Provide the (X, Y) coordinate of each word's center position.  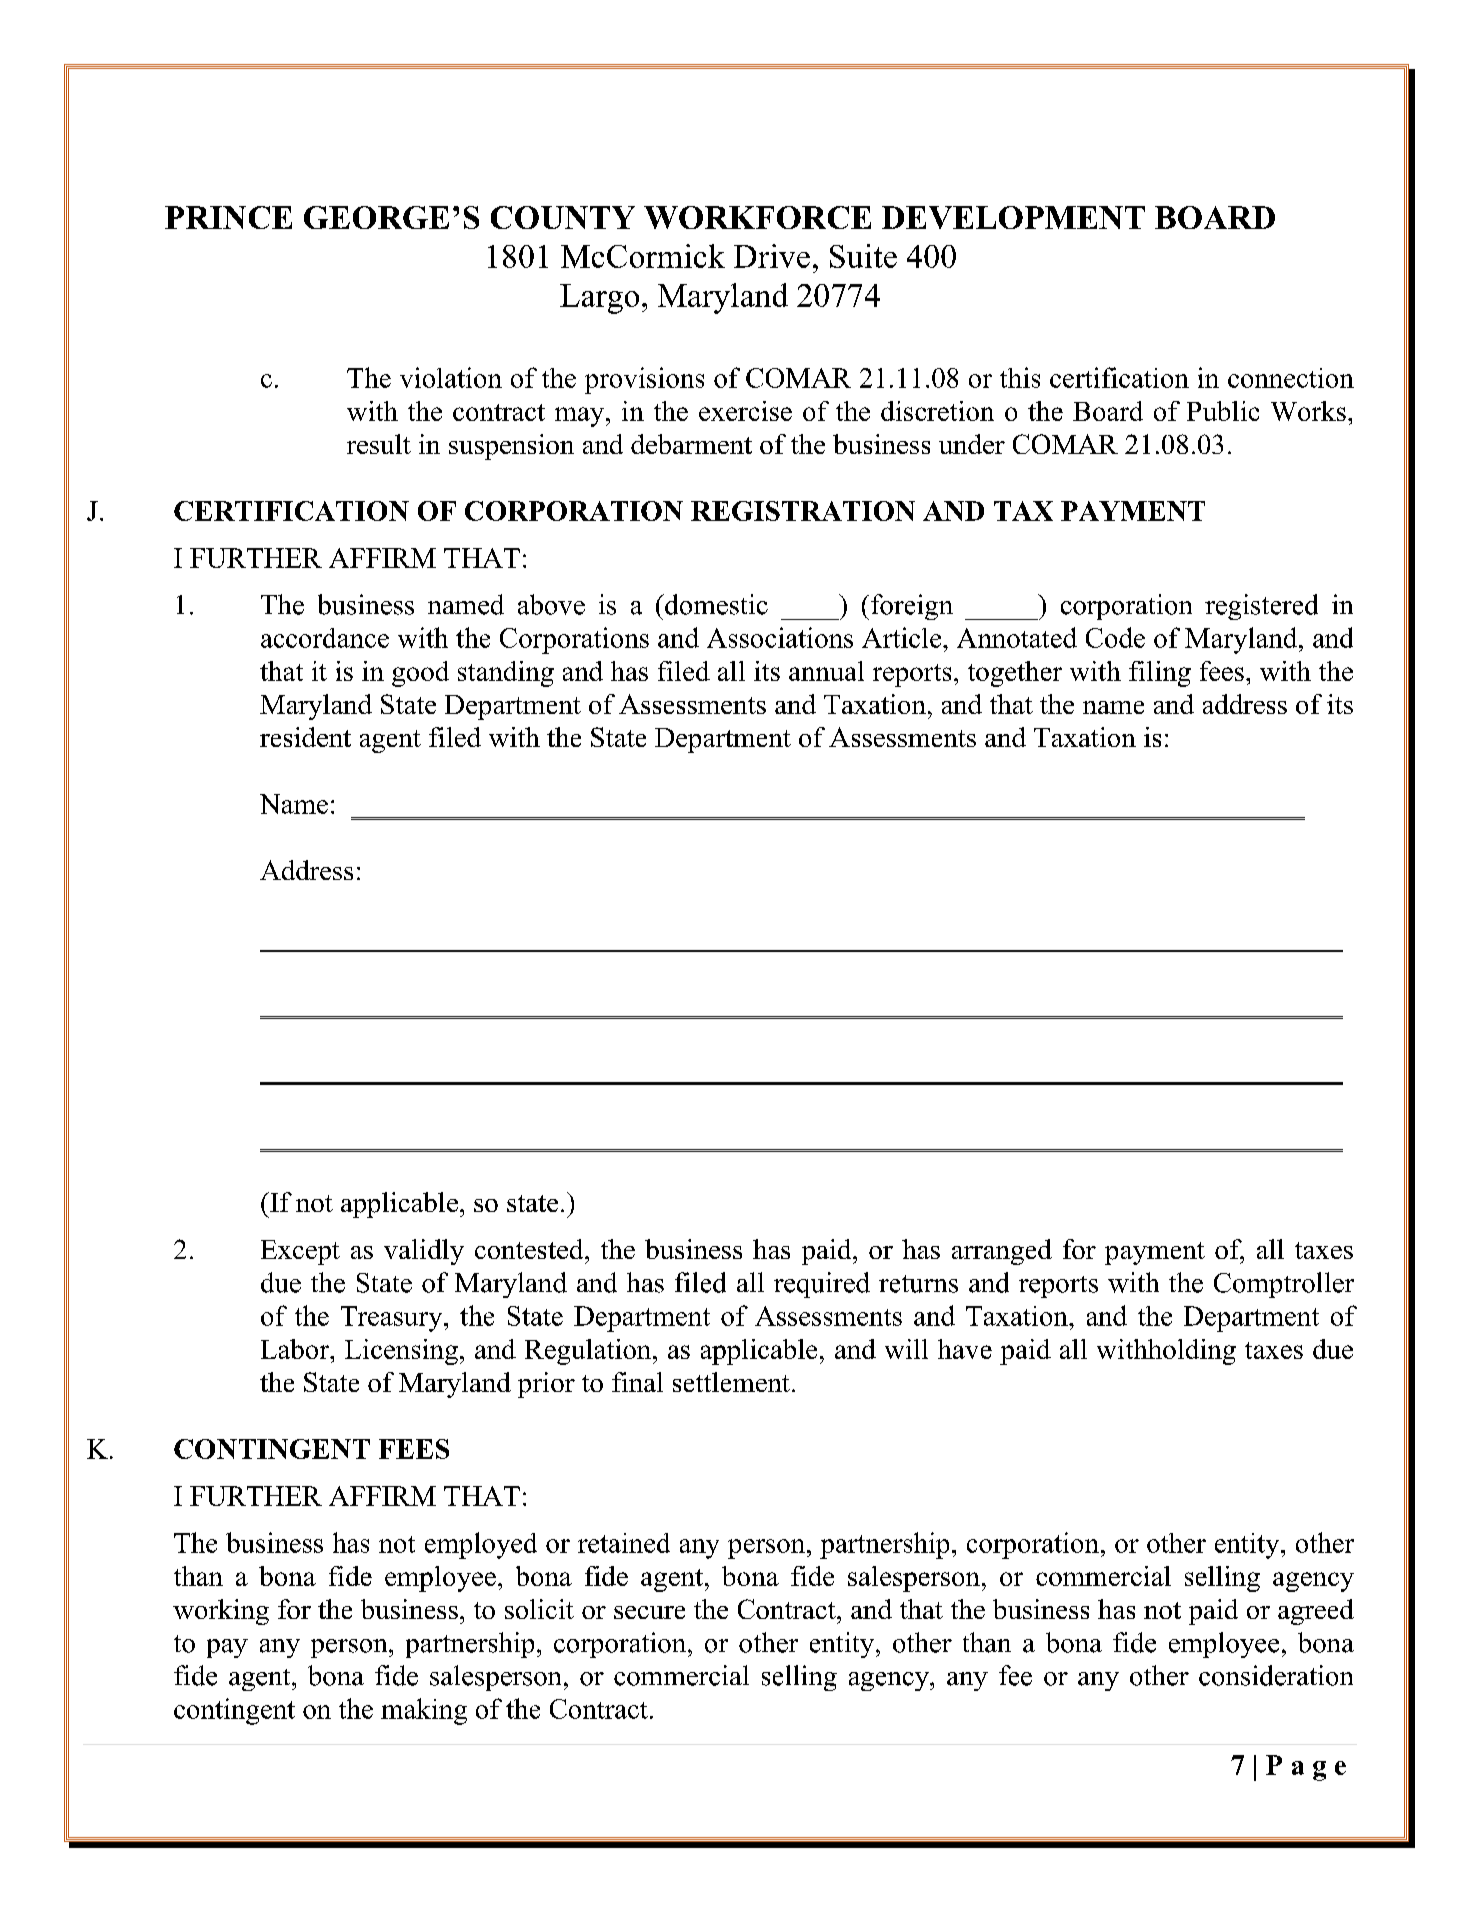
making (424, 1711)
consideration (1276, 1675)
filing (1160, 674)
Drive (772, 256)
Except (300, 1252)
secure (649, 1612)
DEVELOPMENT (1013, 217)
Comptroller (1284, 1285)
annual (826, 671)
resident (305, 737)
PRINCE (228, 217)
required (822, 1285)
